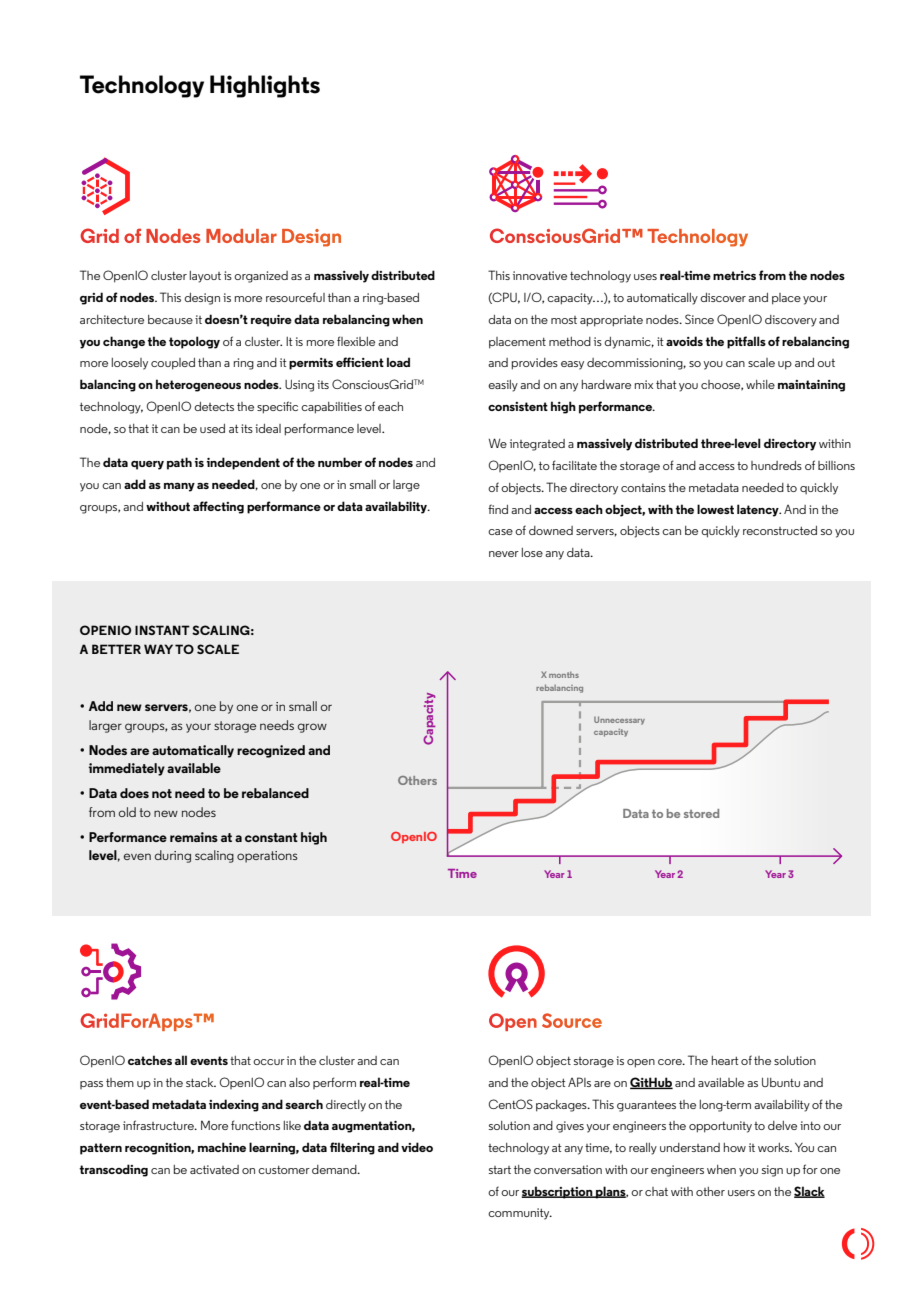  Describe the element at coordinates (564, 674) in the screenshot. I see `months` at that location.
